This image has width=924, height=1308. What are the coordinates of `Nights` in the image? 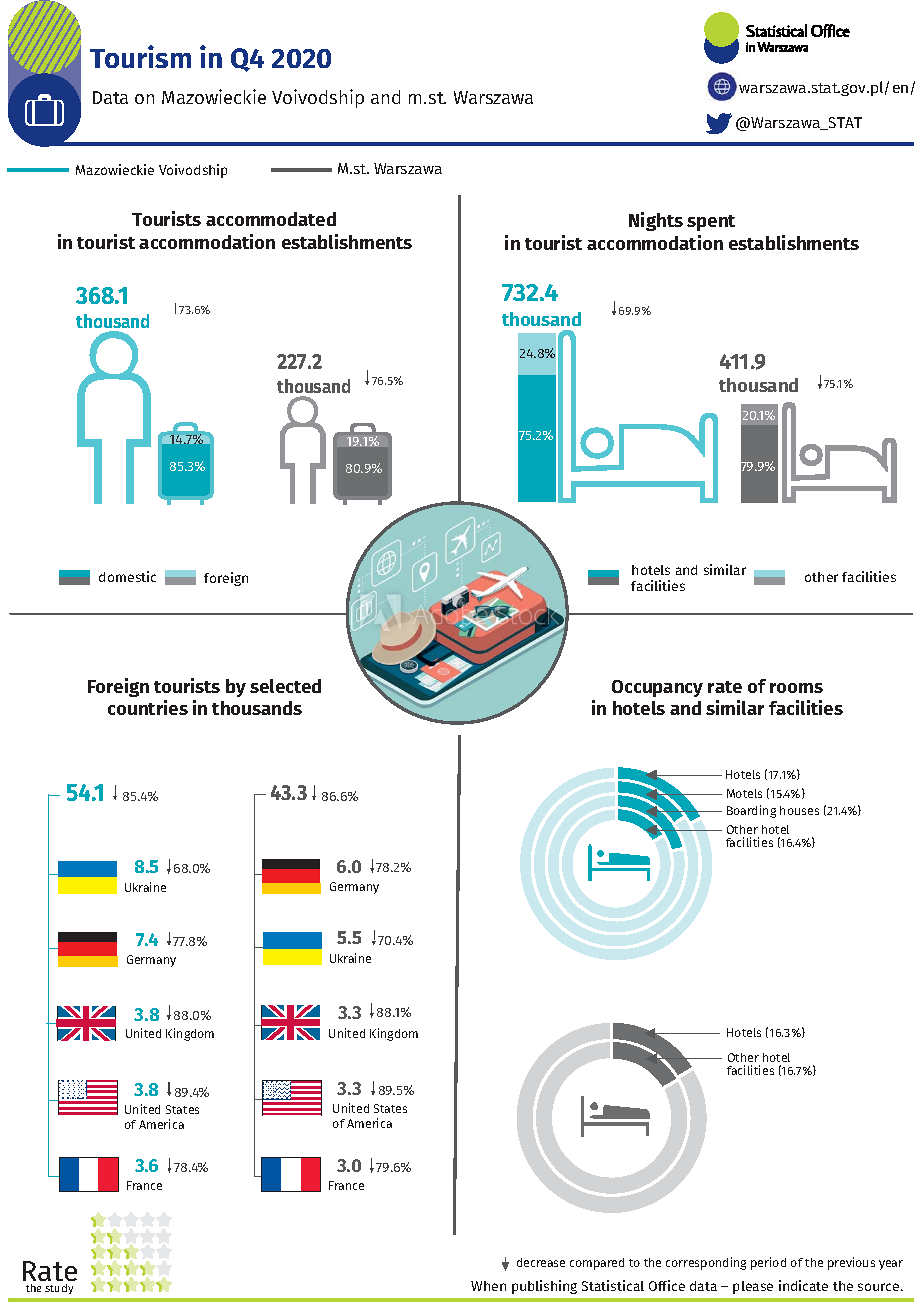 It's located at (656, 221).
